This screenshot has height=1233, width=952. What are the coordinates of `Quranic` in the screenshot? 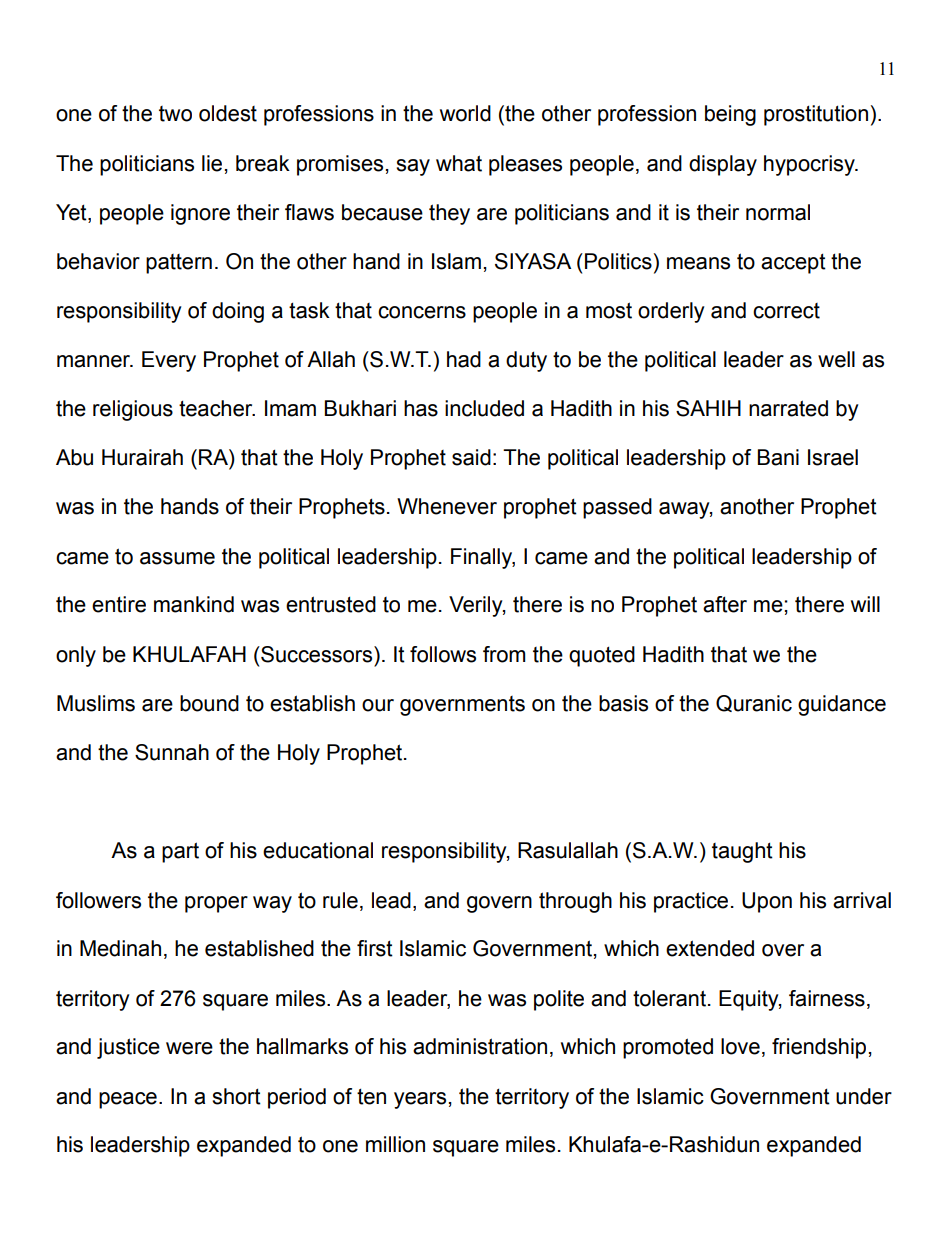 It's located at (754, 703).
